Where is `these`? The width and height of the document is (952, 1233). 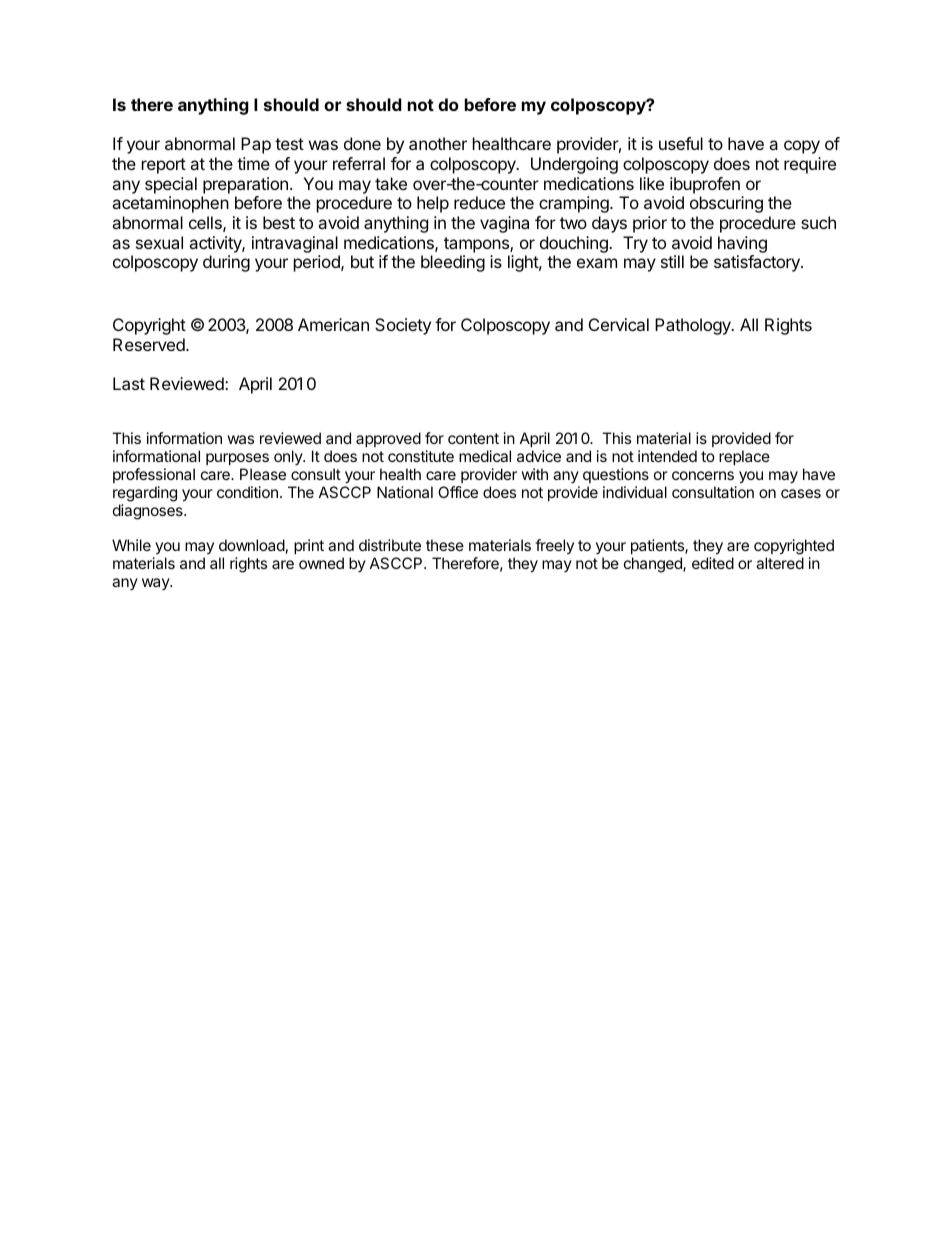 these is located at coordinates (445, 545).
